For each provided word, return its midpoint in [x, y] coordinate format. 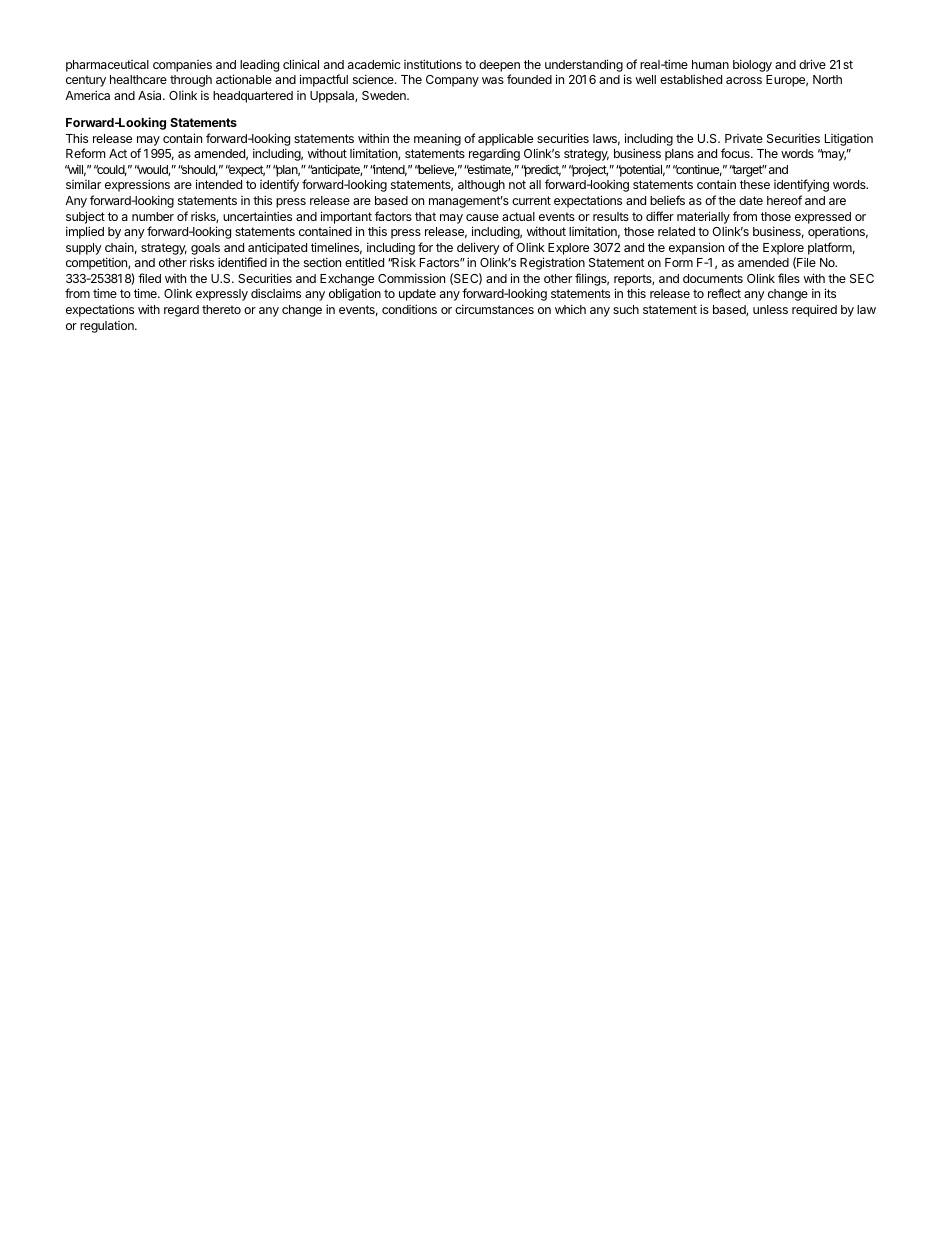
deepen [499, 66]
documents [713, 278]
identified [242, 262]
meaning [437, 139]
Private [744, 138]
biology [752, 65]
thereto [221, 309]
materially [703, 217]
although [481, 186]
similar [83, 184]
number [153, 216]
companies [182, 66]
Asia [151, 95]
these [755, 184]
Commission [411, 278]
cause [482, 217]
